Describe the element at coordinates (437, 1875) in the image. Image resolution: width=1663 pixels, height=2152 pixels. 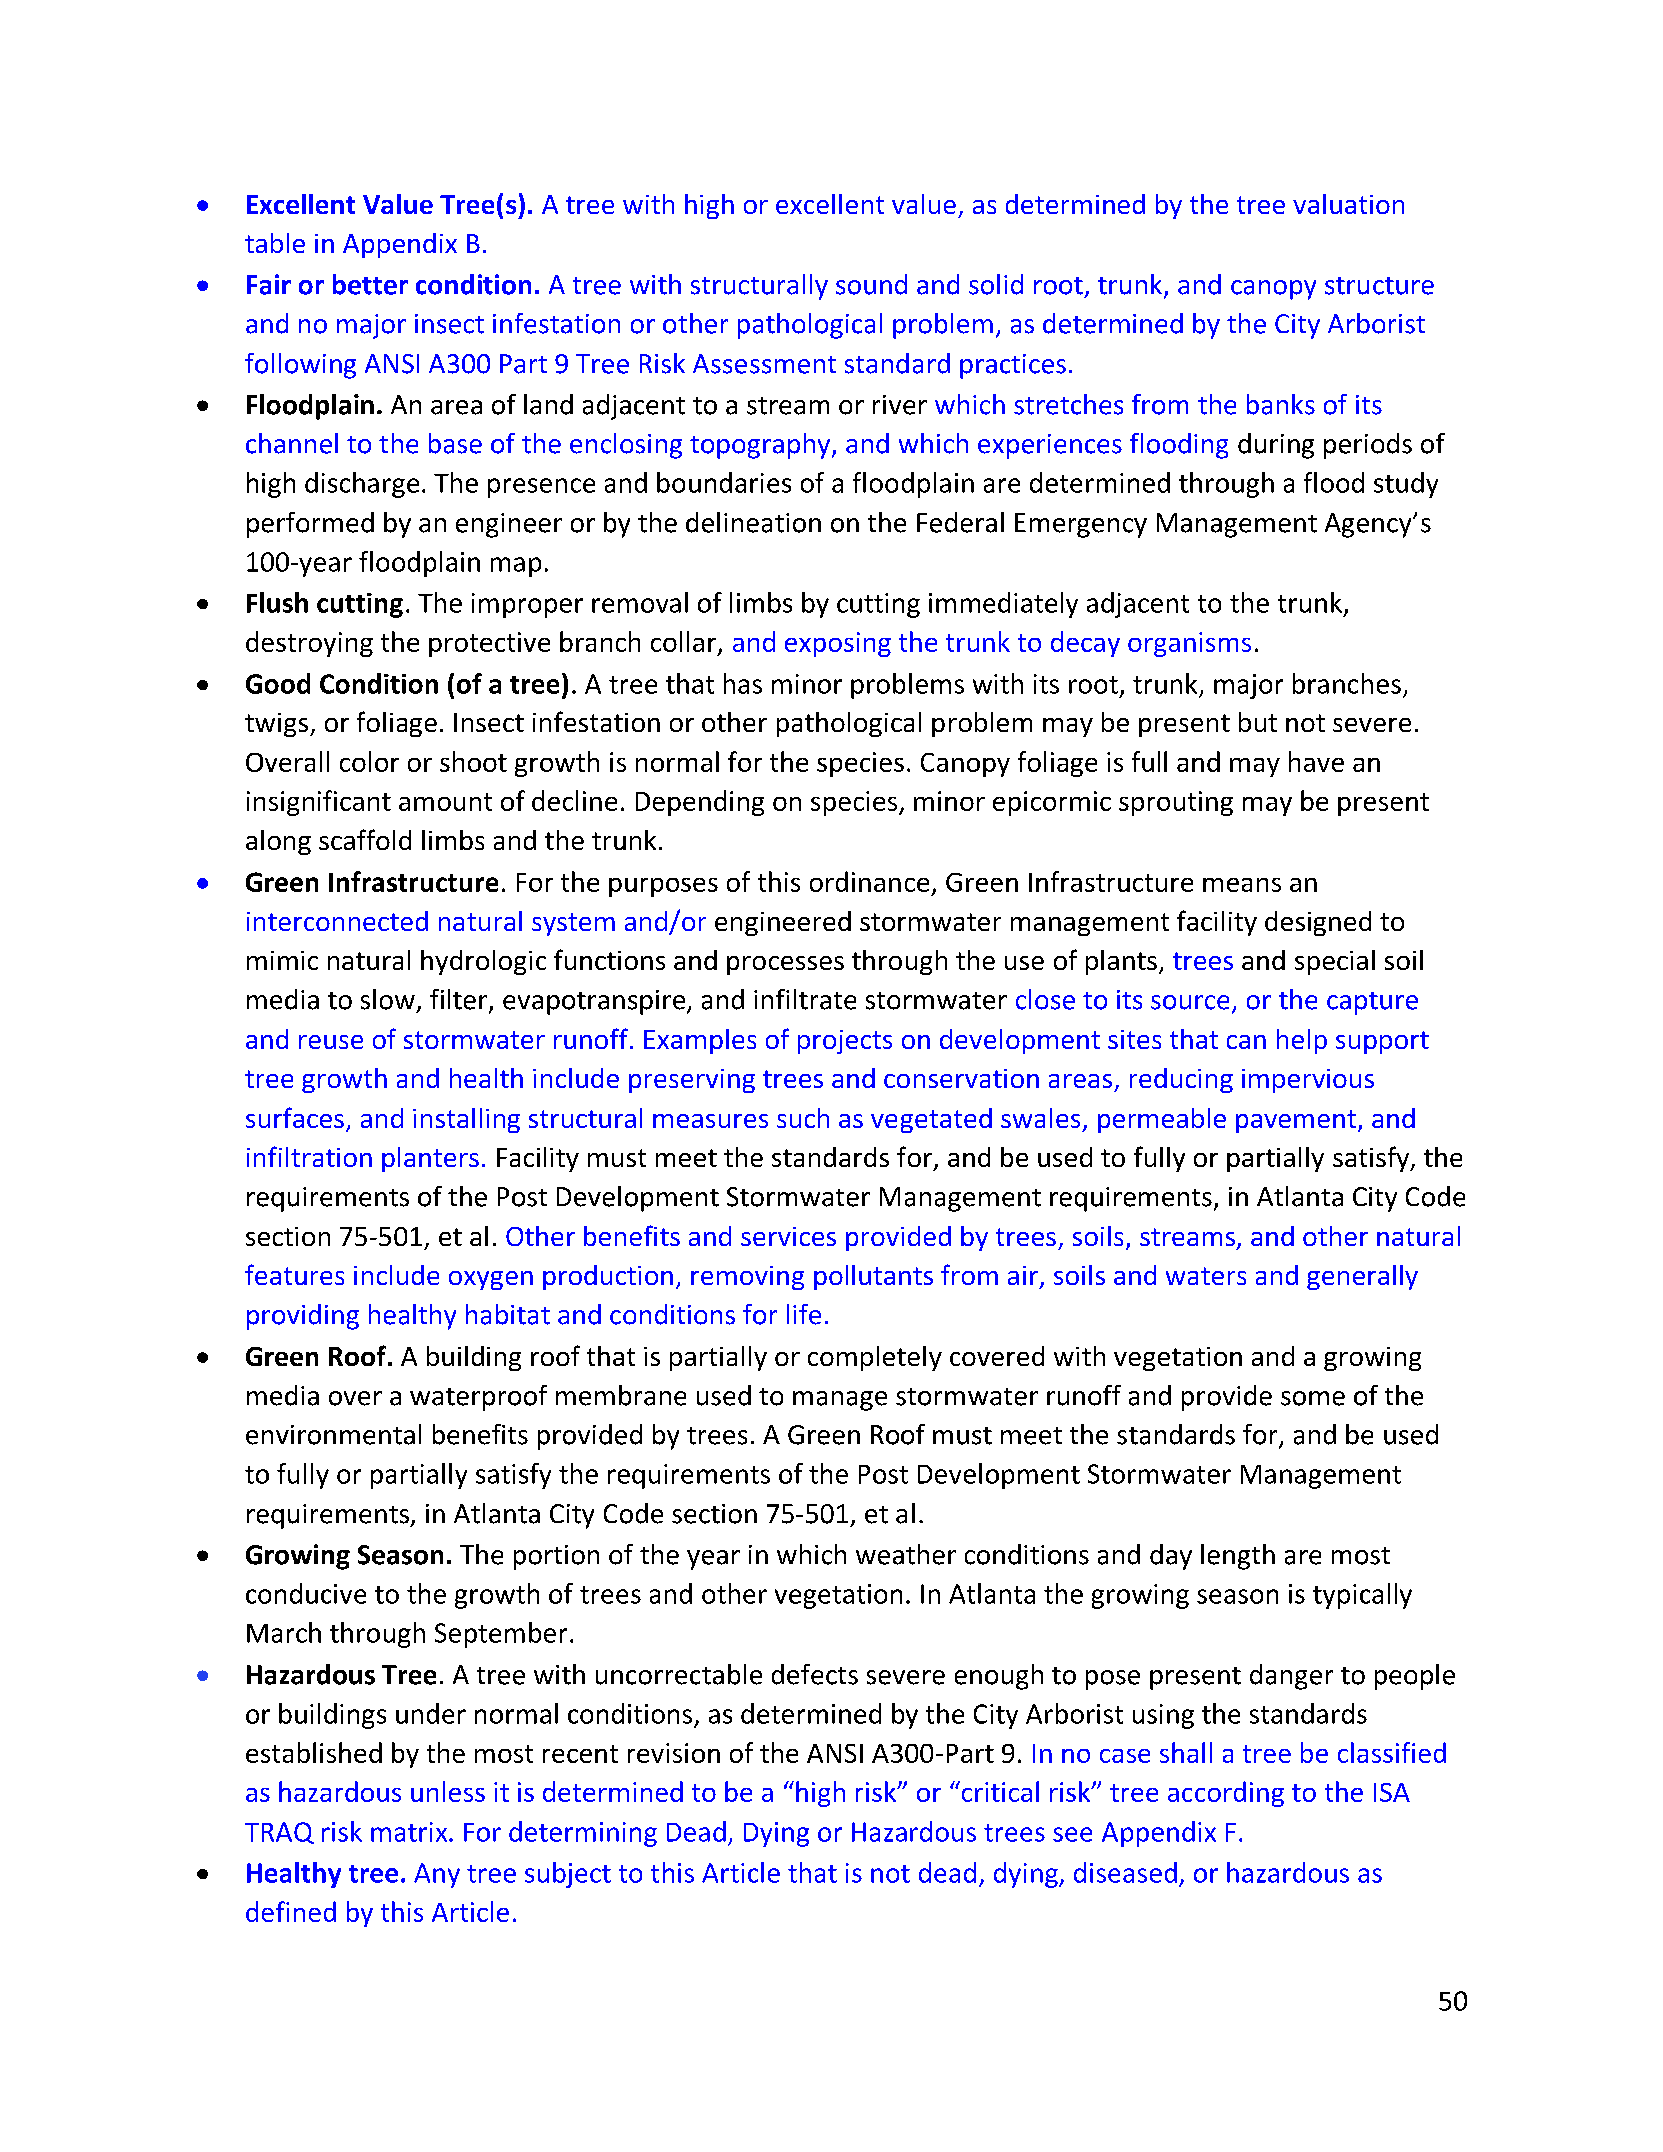
I see `Any` at that location.
